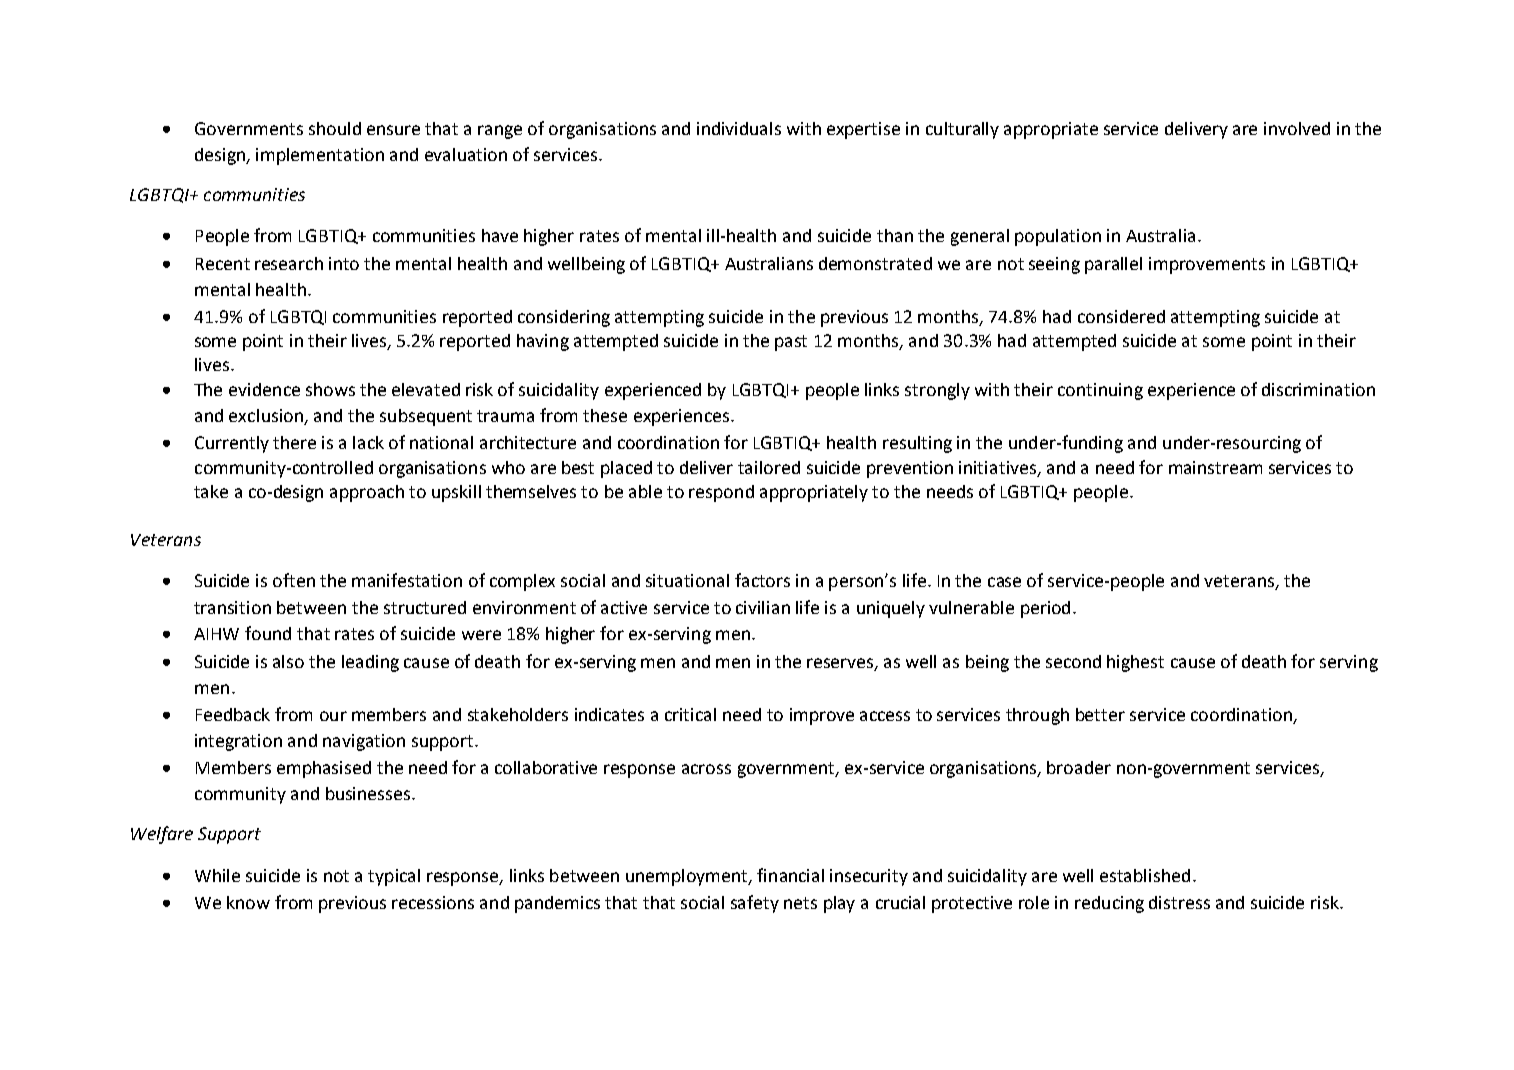 Image resolution: width=1514 pixels, height=1070 pixels. Describe the element at coordinates (688, 877) in the document. I see `unemployment` at that location.
